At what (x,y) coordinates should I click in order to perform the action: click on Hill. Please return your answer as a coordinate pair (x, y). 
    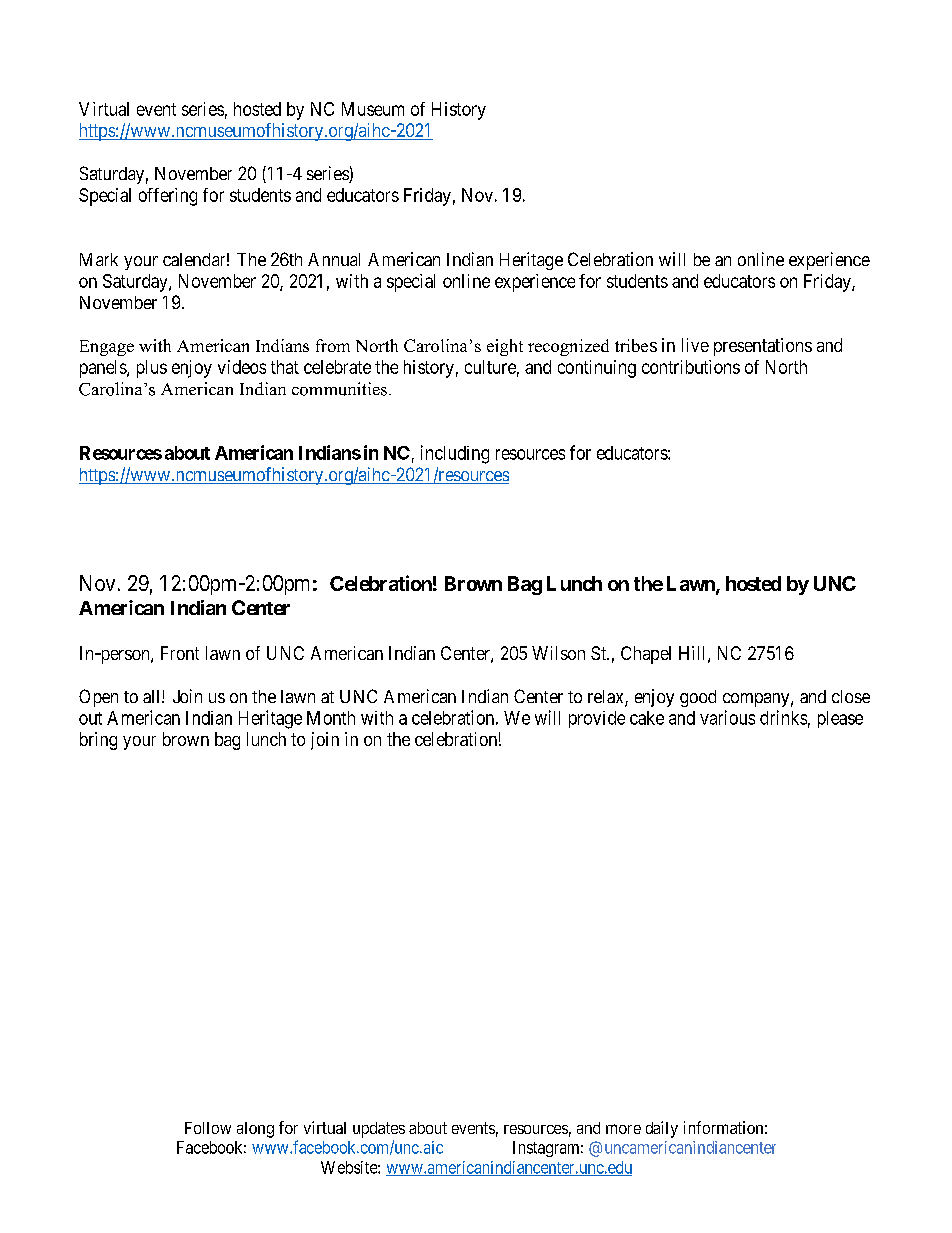
    Looking at the image, I should click on (694, 654).
